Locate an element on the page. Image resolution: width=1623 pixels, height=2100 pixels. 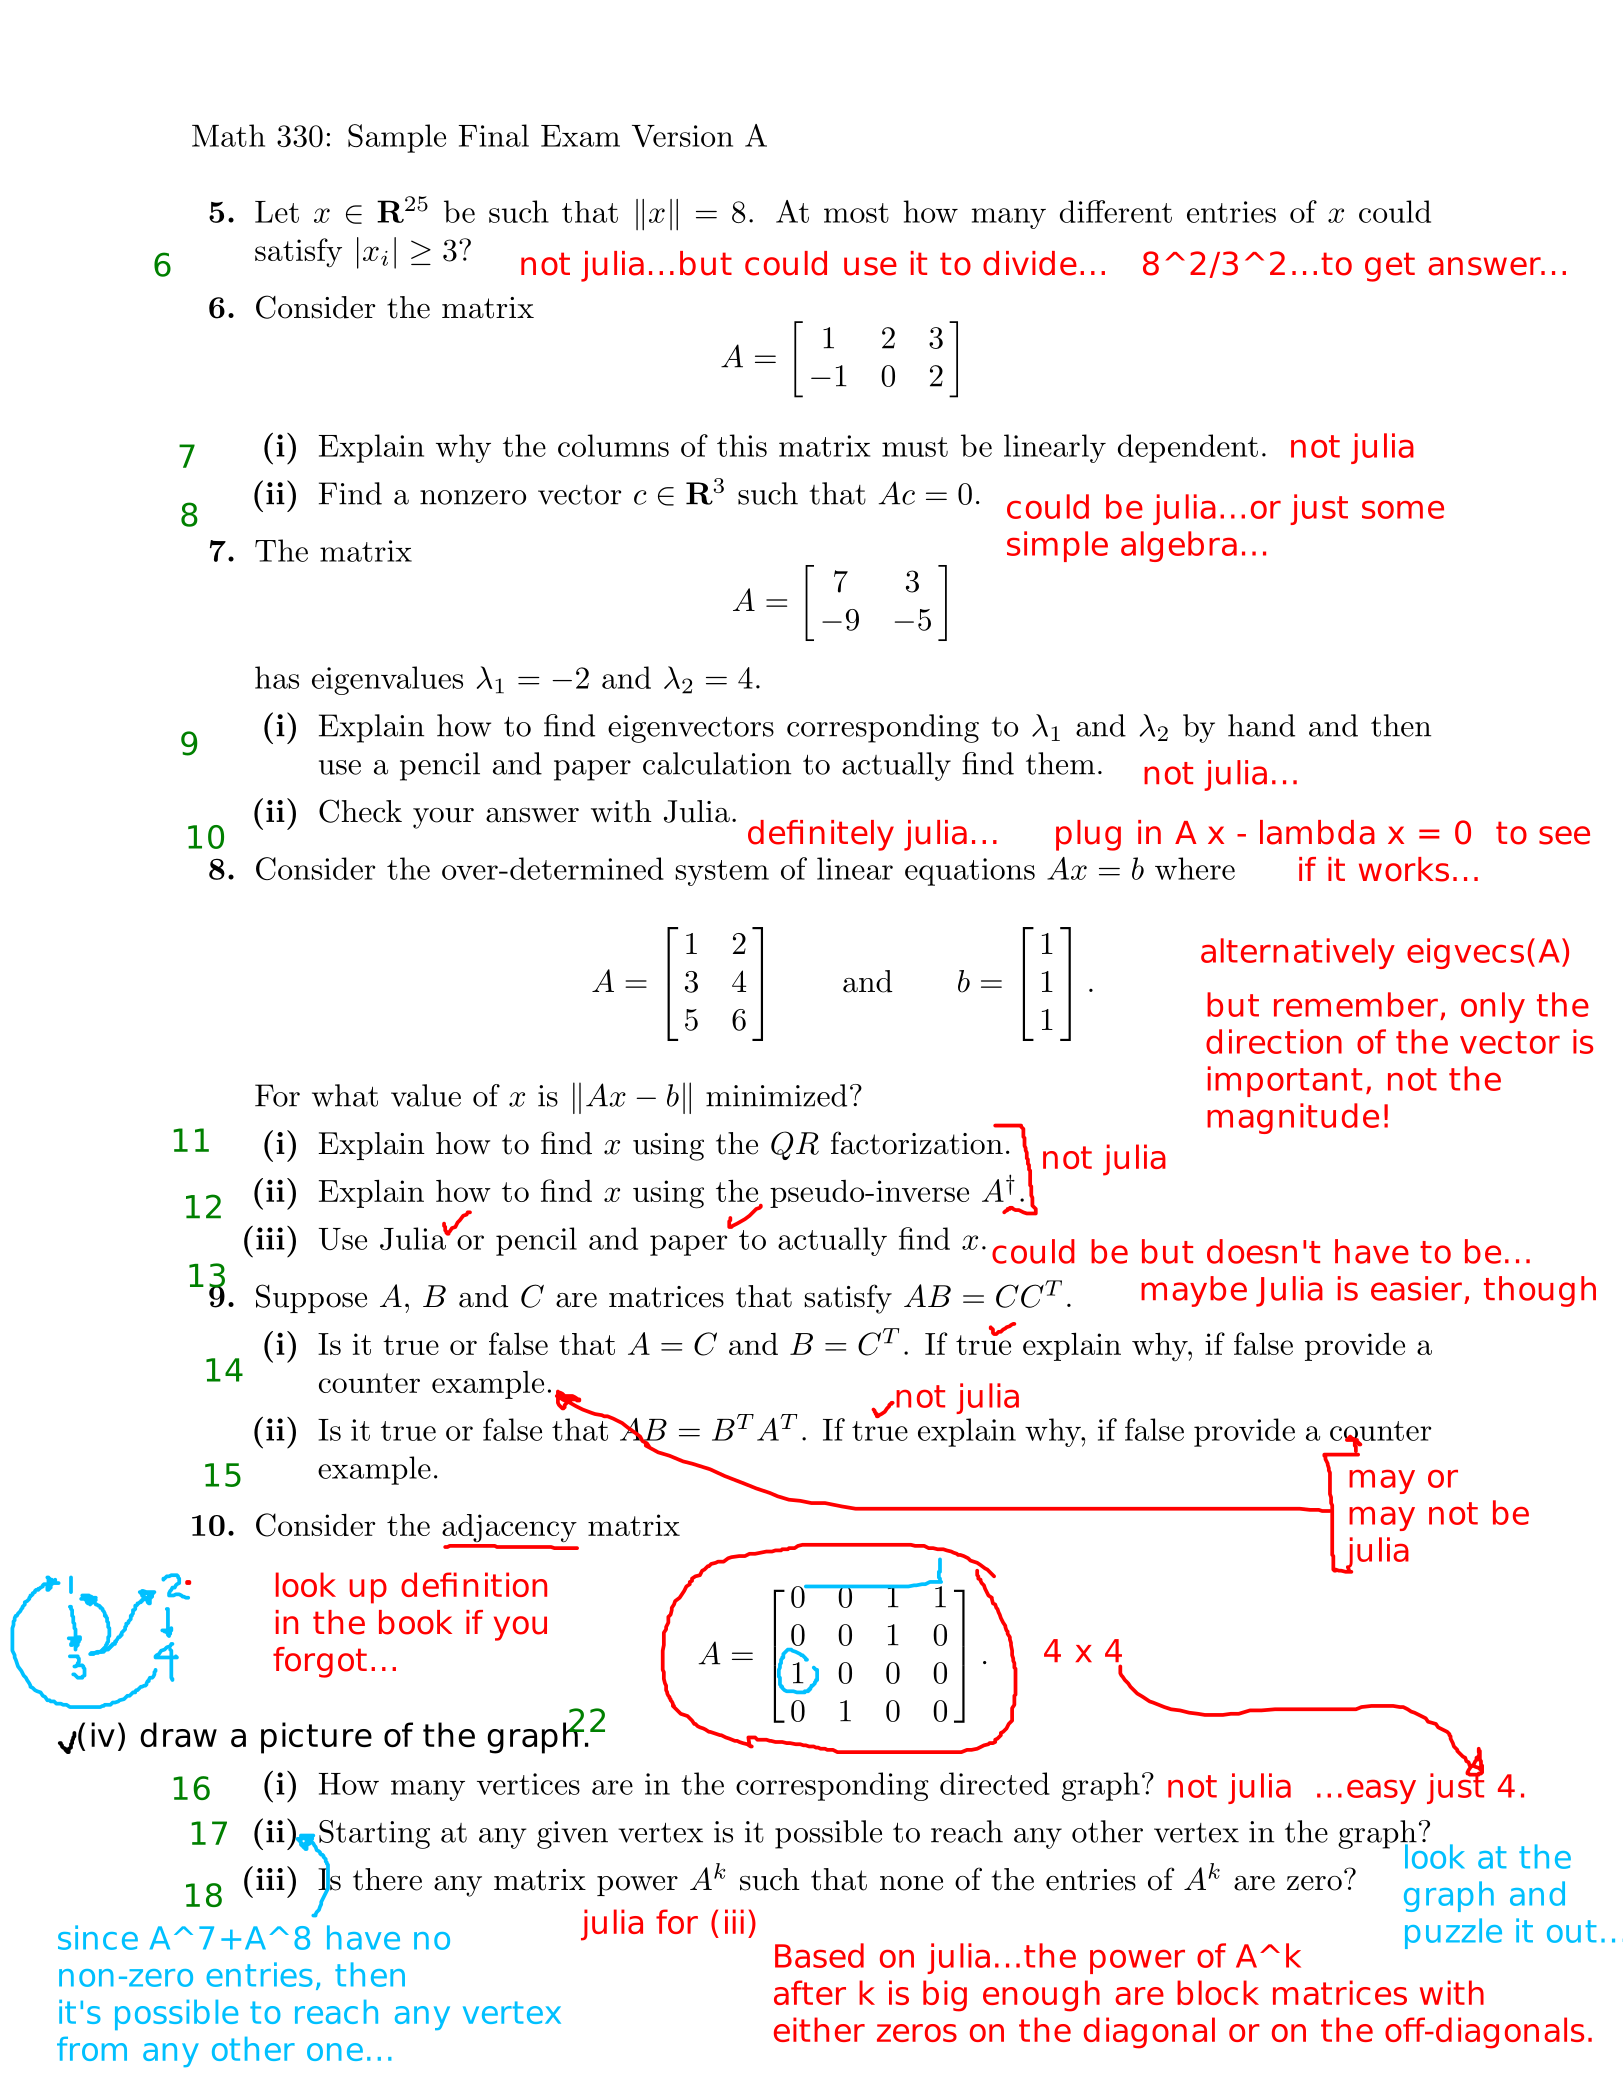
get is located at coordinates (1390, 267).
